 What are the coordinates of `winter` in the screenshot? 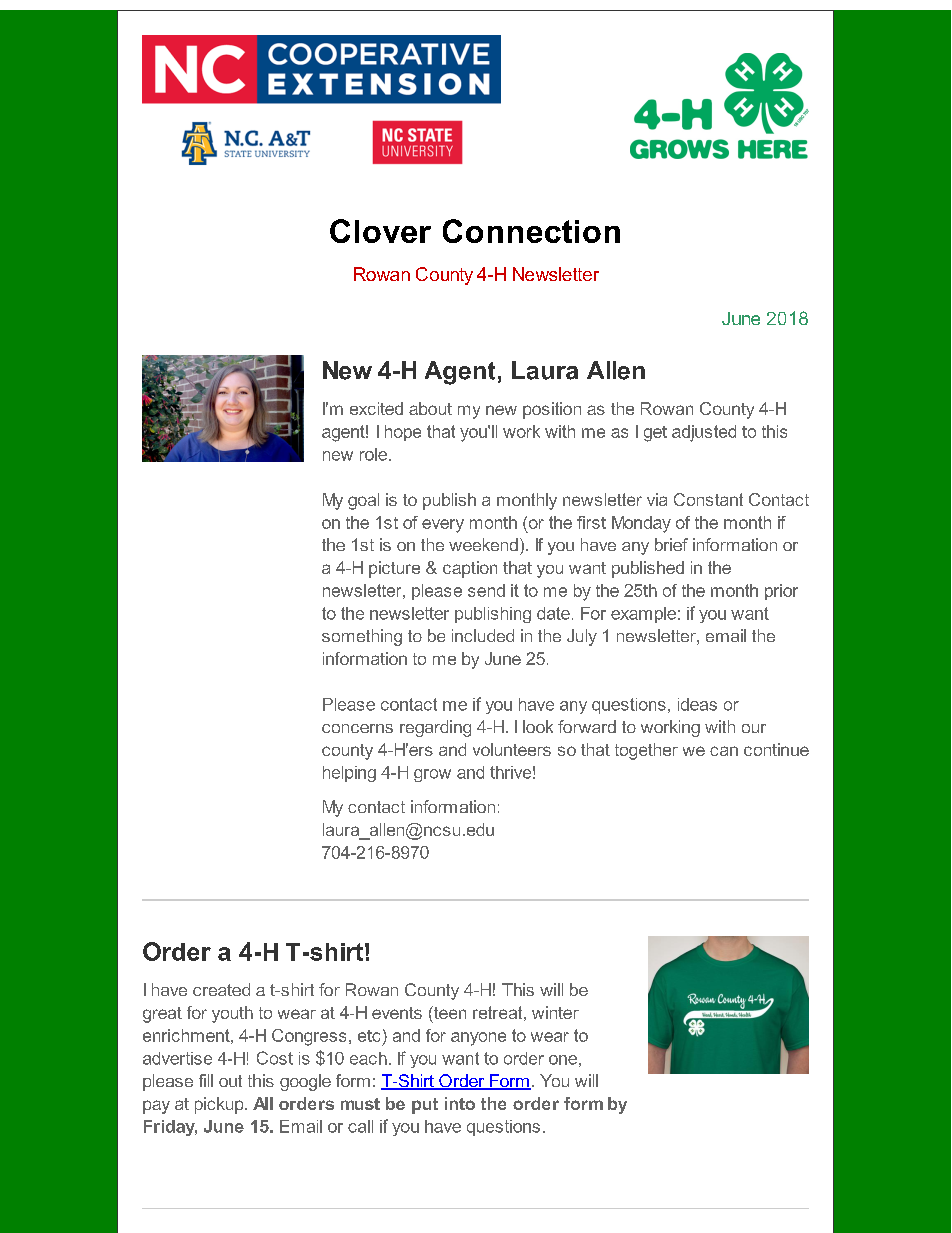 It's located at (555, 1012).
